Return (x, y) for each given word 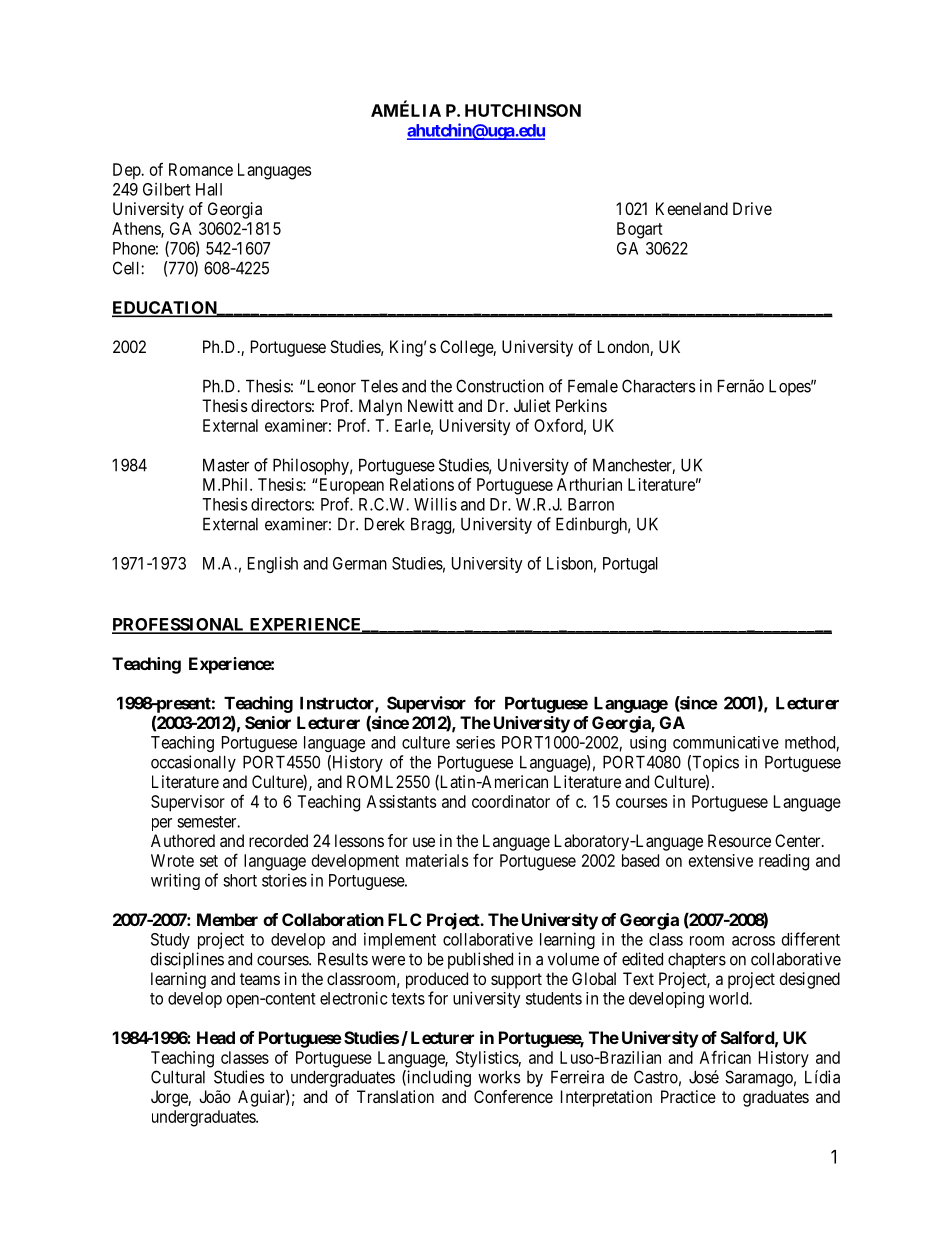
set (209, 861)
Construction (500, 386)
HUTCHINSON (523, 110)
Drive (752, 208)
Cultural (178, 1077)
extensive (721, 860)
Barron (591, 504)
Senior (268, 722)
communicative (726, 742)
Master (226, 465)
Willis (435, 504)
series (475, 742)
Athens (137, 229)
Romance (201, 169)
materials (437, 860)
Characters (659, 386)
